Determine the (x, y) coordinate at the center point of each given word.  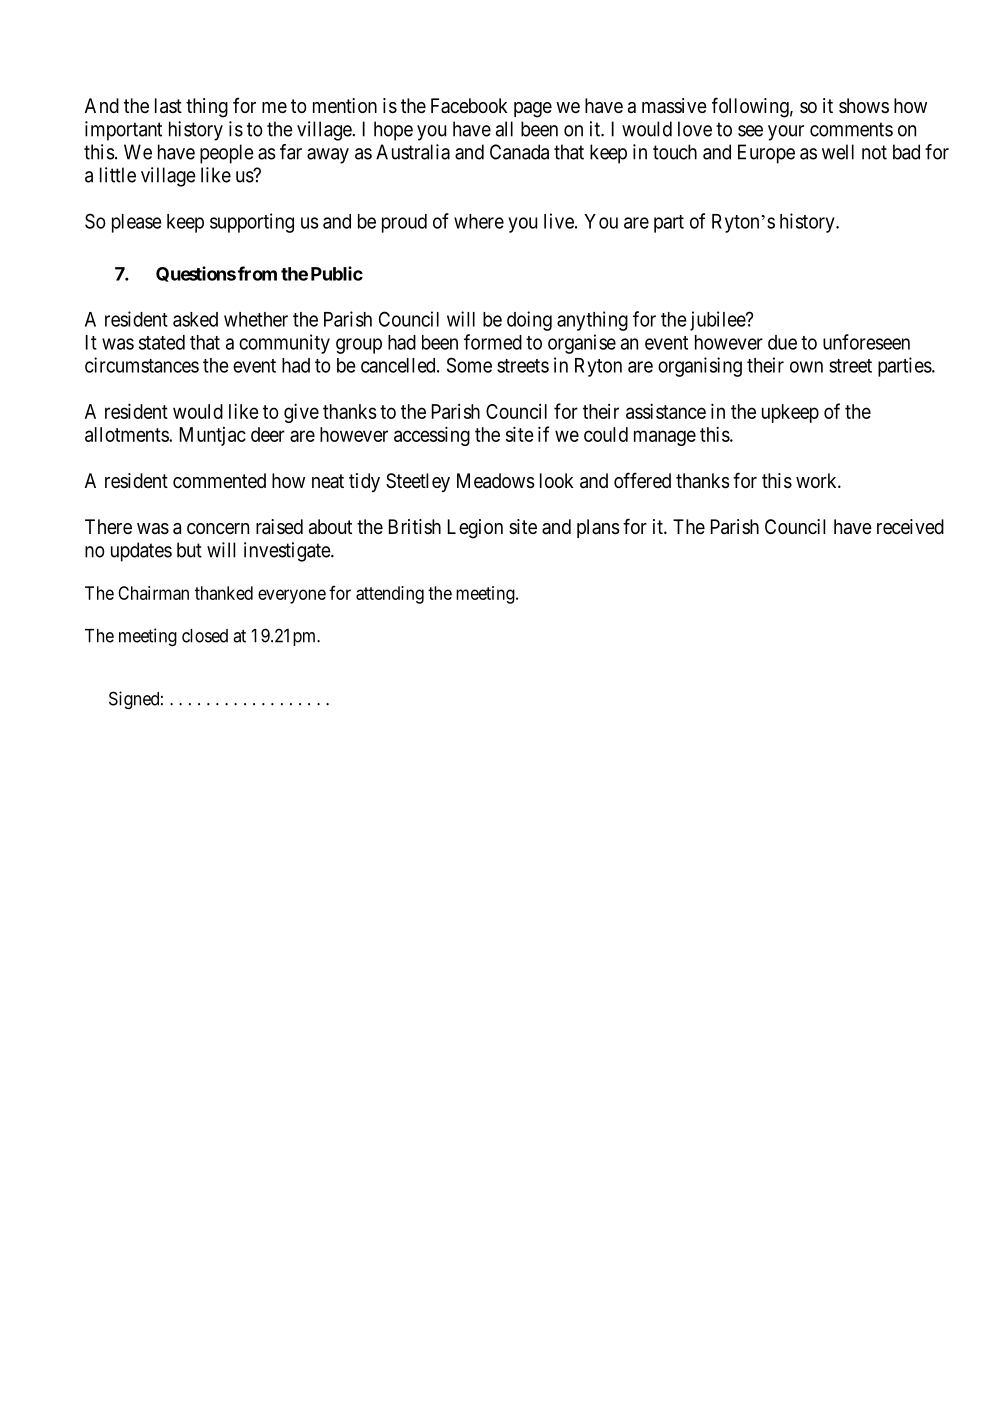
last (168, 106)
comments (851, 129)
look (557, 480)
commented (219, 480)
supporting (252, 223)
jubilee (718, 321)
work (817, 480)
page (533, 110)
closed (205, 636)
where (479, 221)
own (806, 367)
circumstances (142, 365)
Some (469, 365)
